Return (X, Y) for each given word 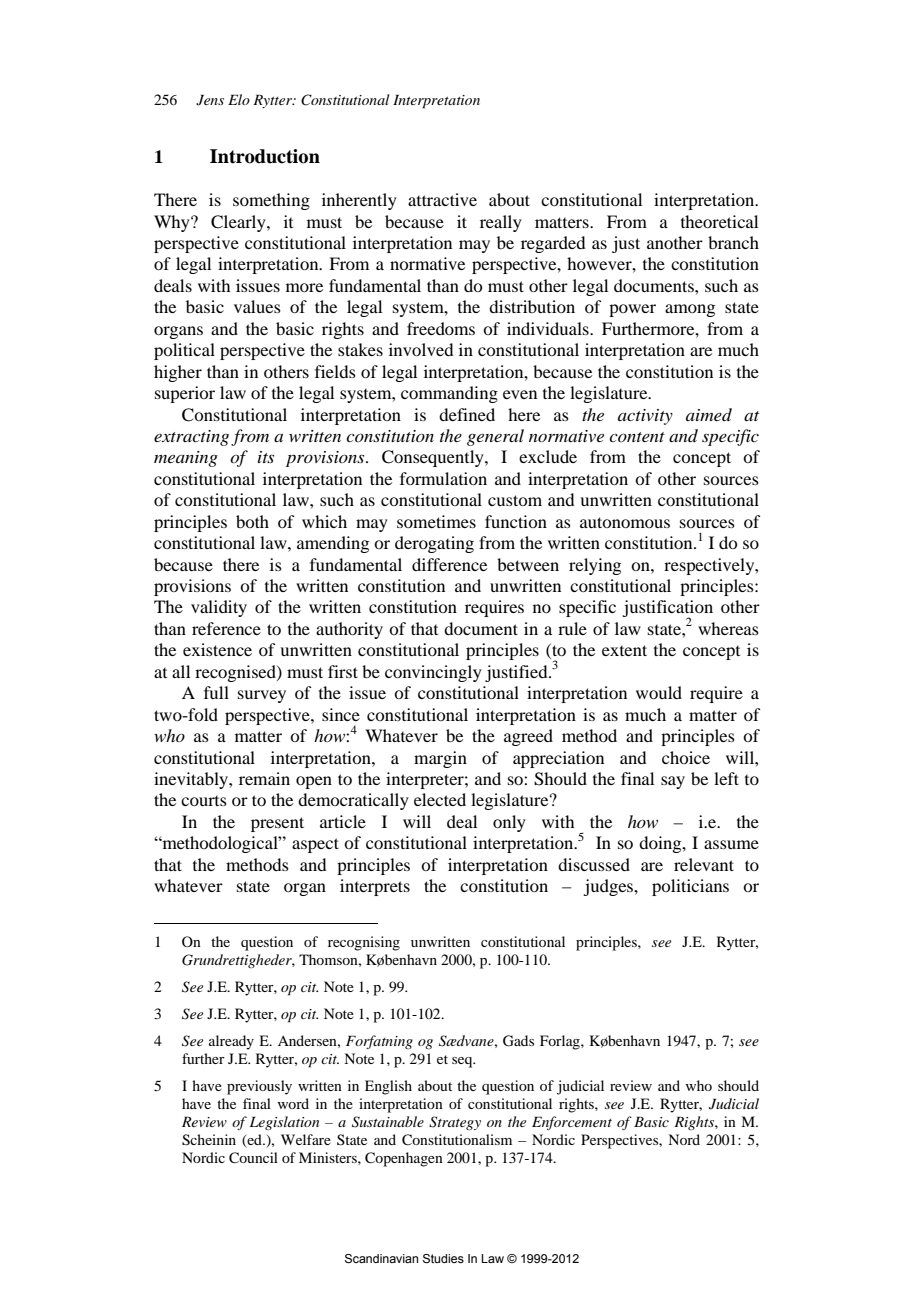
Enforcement (572, 1123)
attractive (442, 199)
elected (440, 799)
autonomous (625, 522)
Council (253, 1158)
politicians (690, 887)
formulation (443, 478)
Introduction (265, 156)
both (252, 521)
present (277, 824)
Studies (443, 1259)
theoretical (719, 221)
